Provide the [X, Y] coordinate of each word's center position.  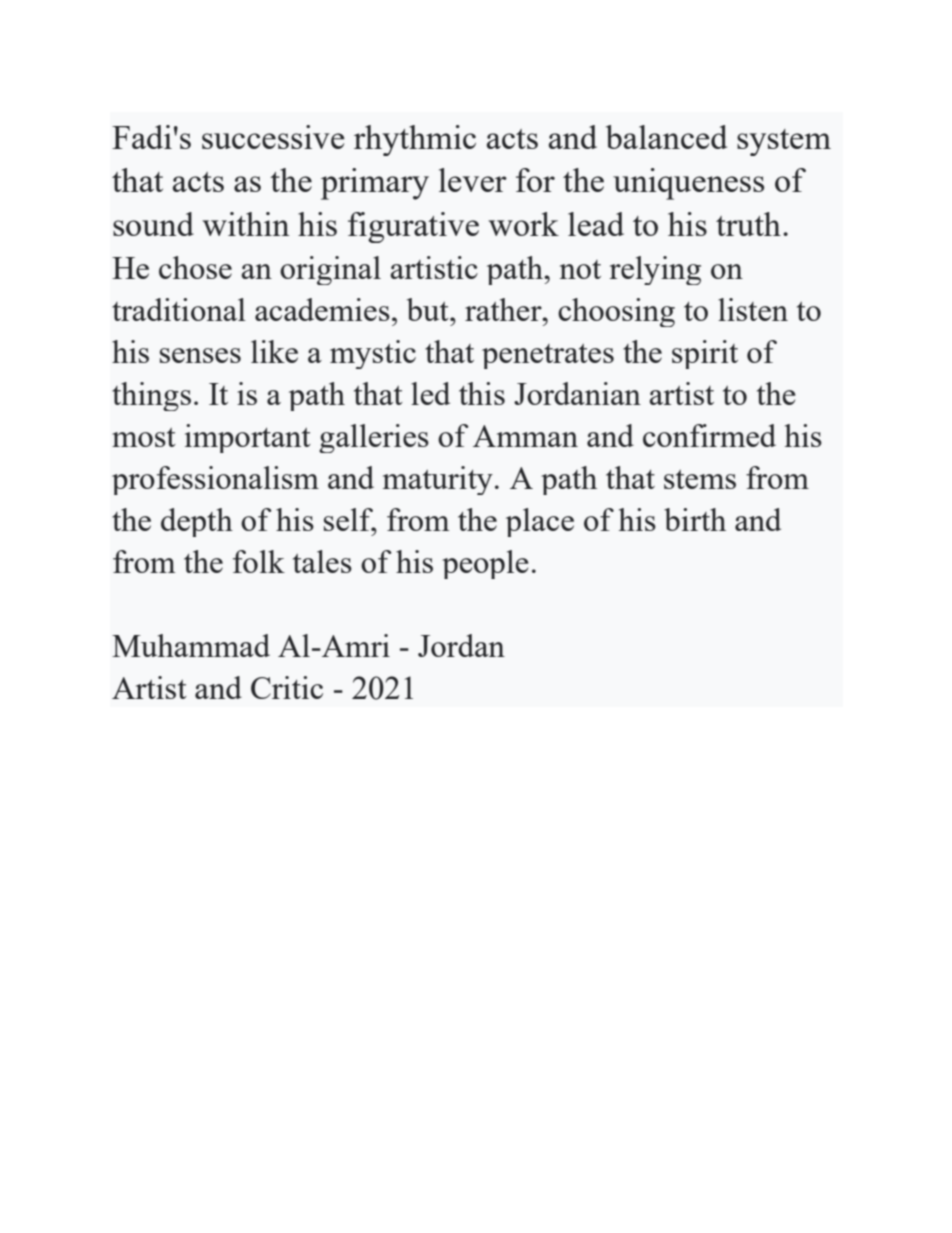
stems [700, 479]
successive [273, 137]
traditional [179, 309]
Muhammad [191, 645]
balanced [666, 137]
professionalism [215, 480]
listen [753, 309]
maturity [438, 480]
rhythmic [415, 140]
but [429, 309]
